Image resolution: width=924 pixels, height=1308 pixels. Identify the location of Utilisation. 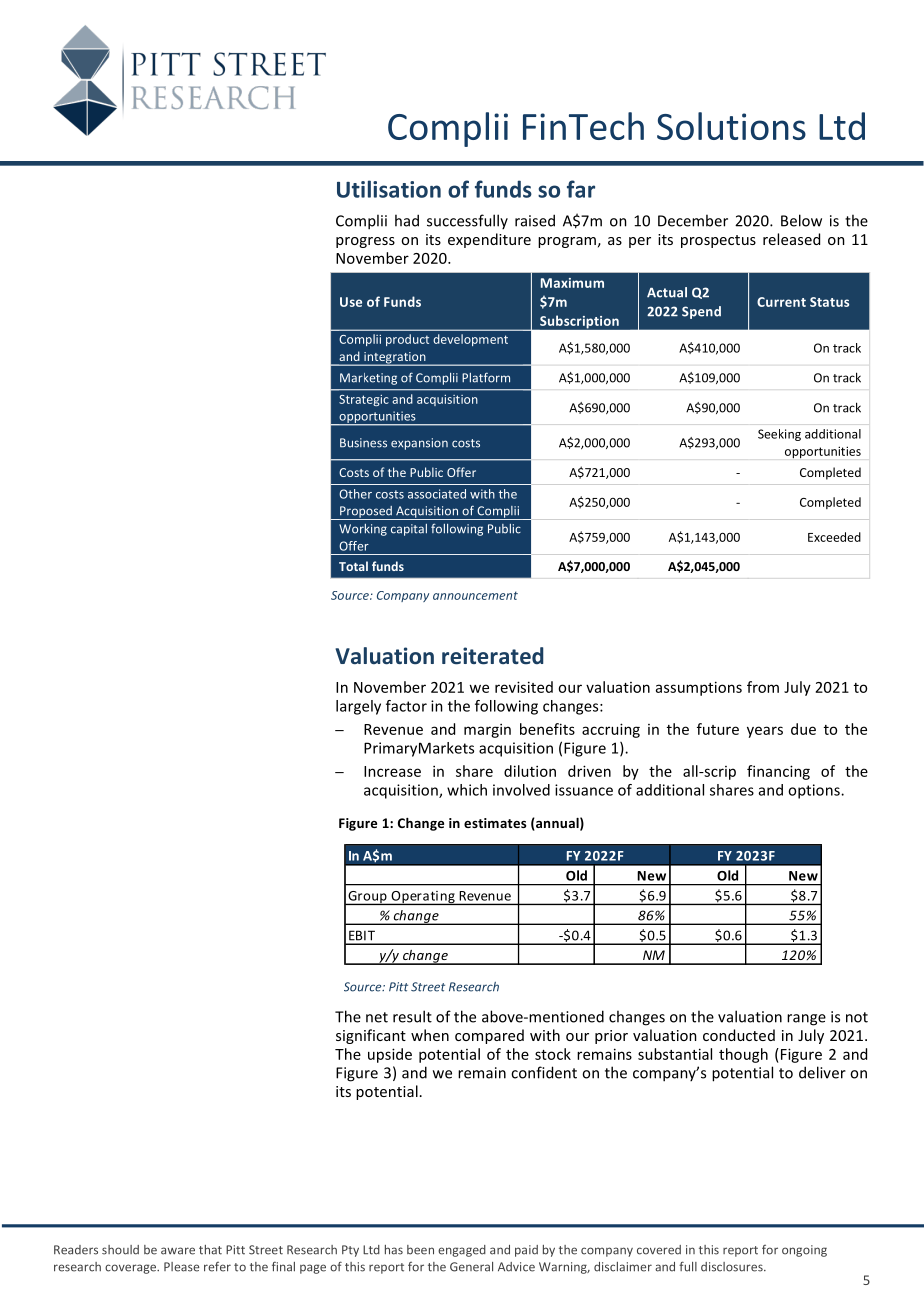
(389, 189).
